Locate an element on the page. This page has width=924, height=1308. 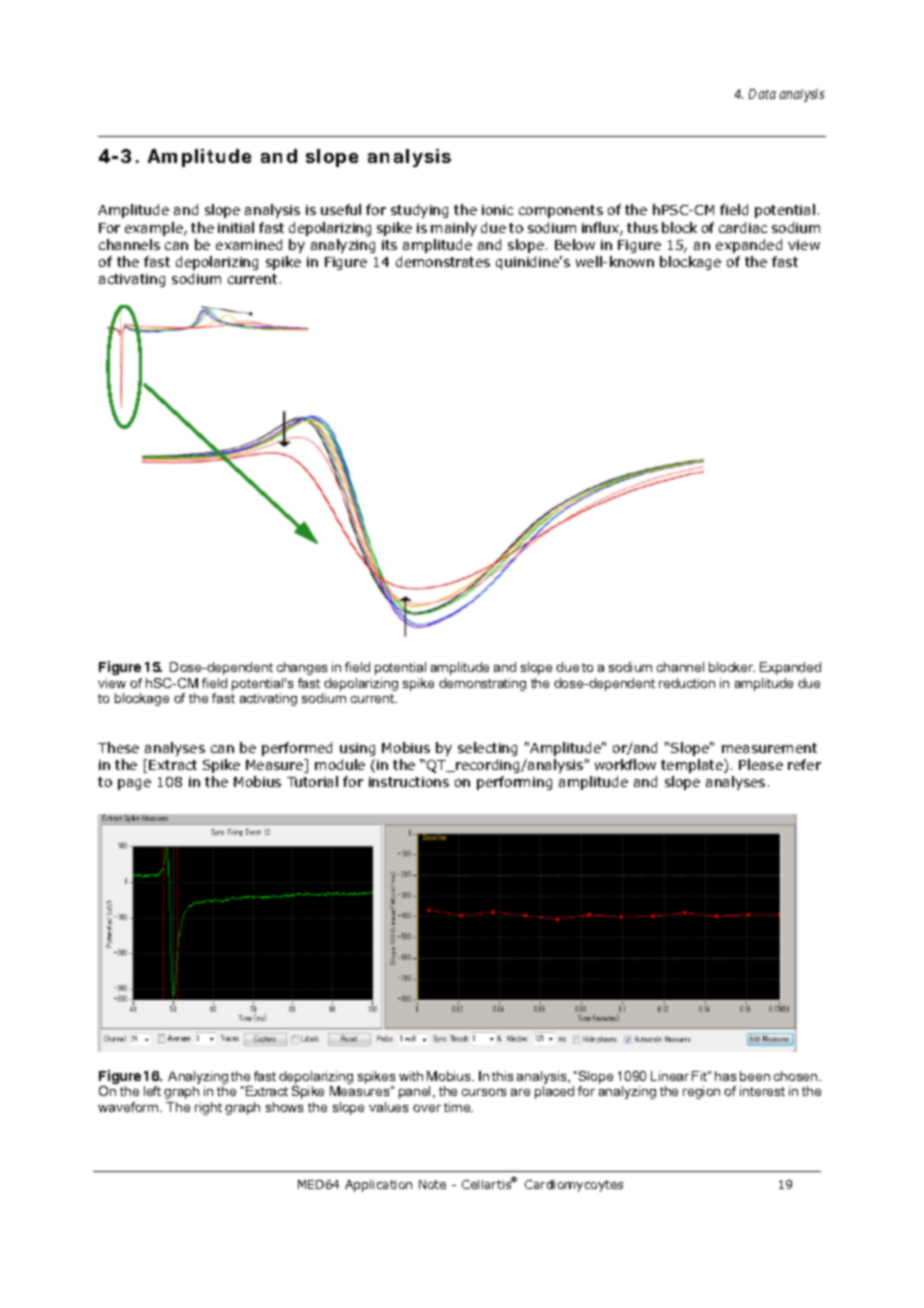
demonstrating is located at coordinates (482, 684).
